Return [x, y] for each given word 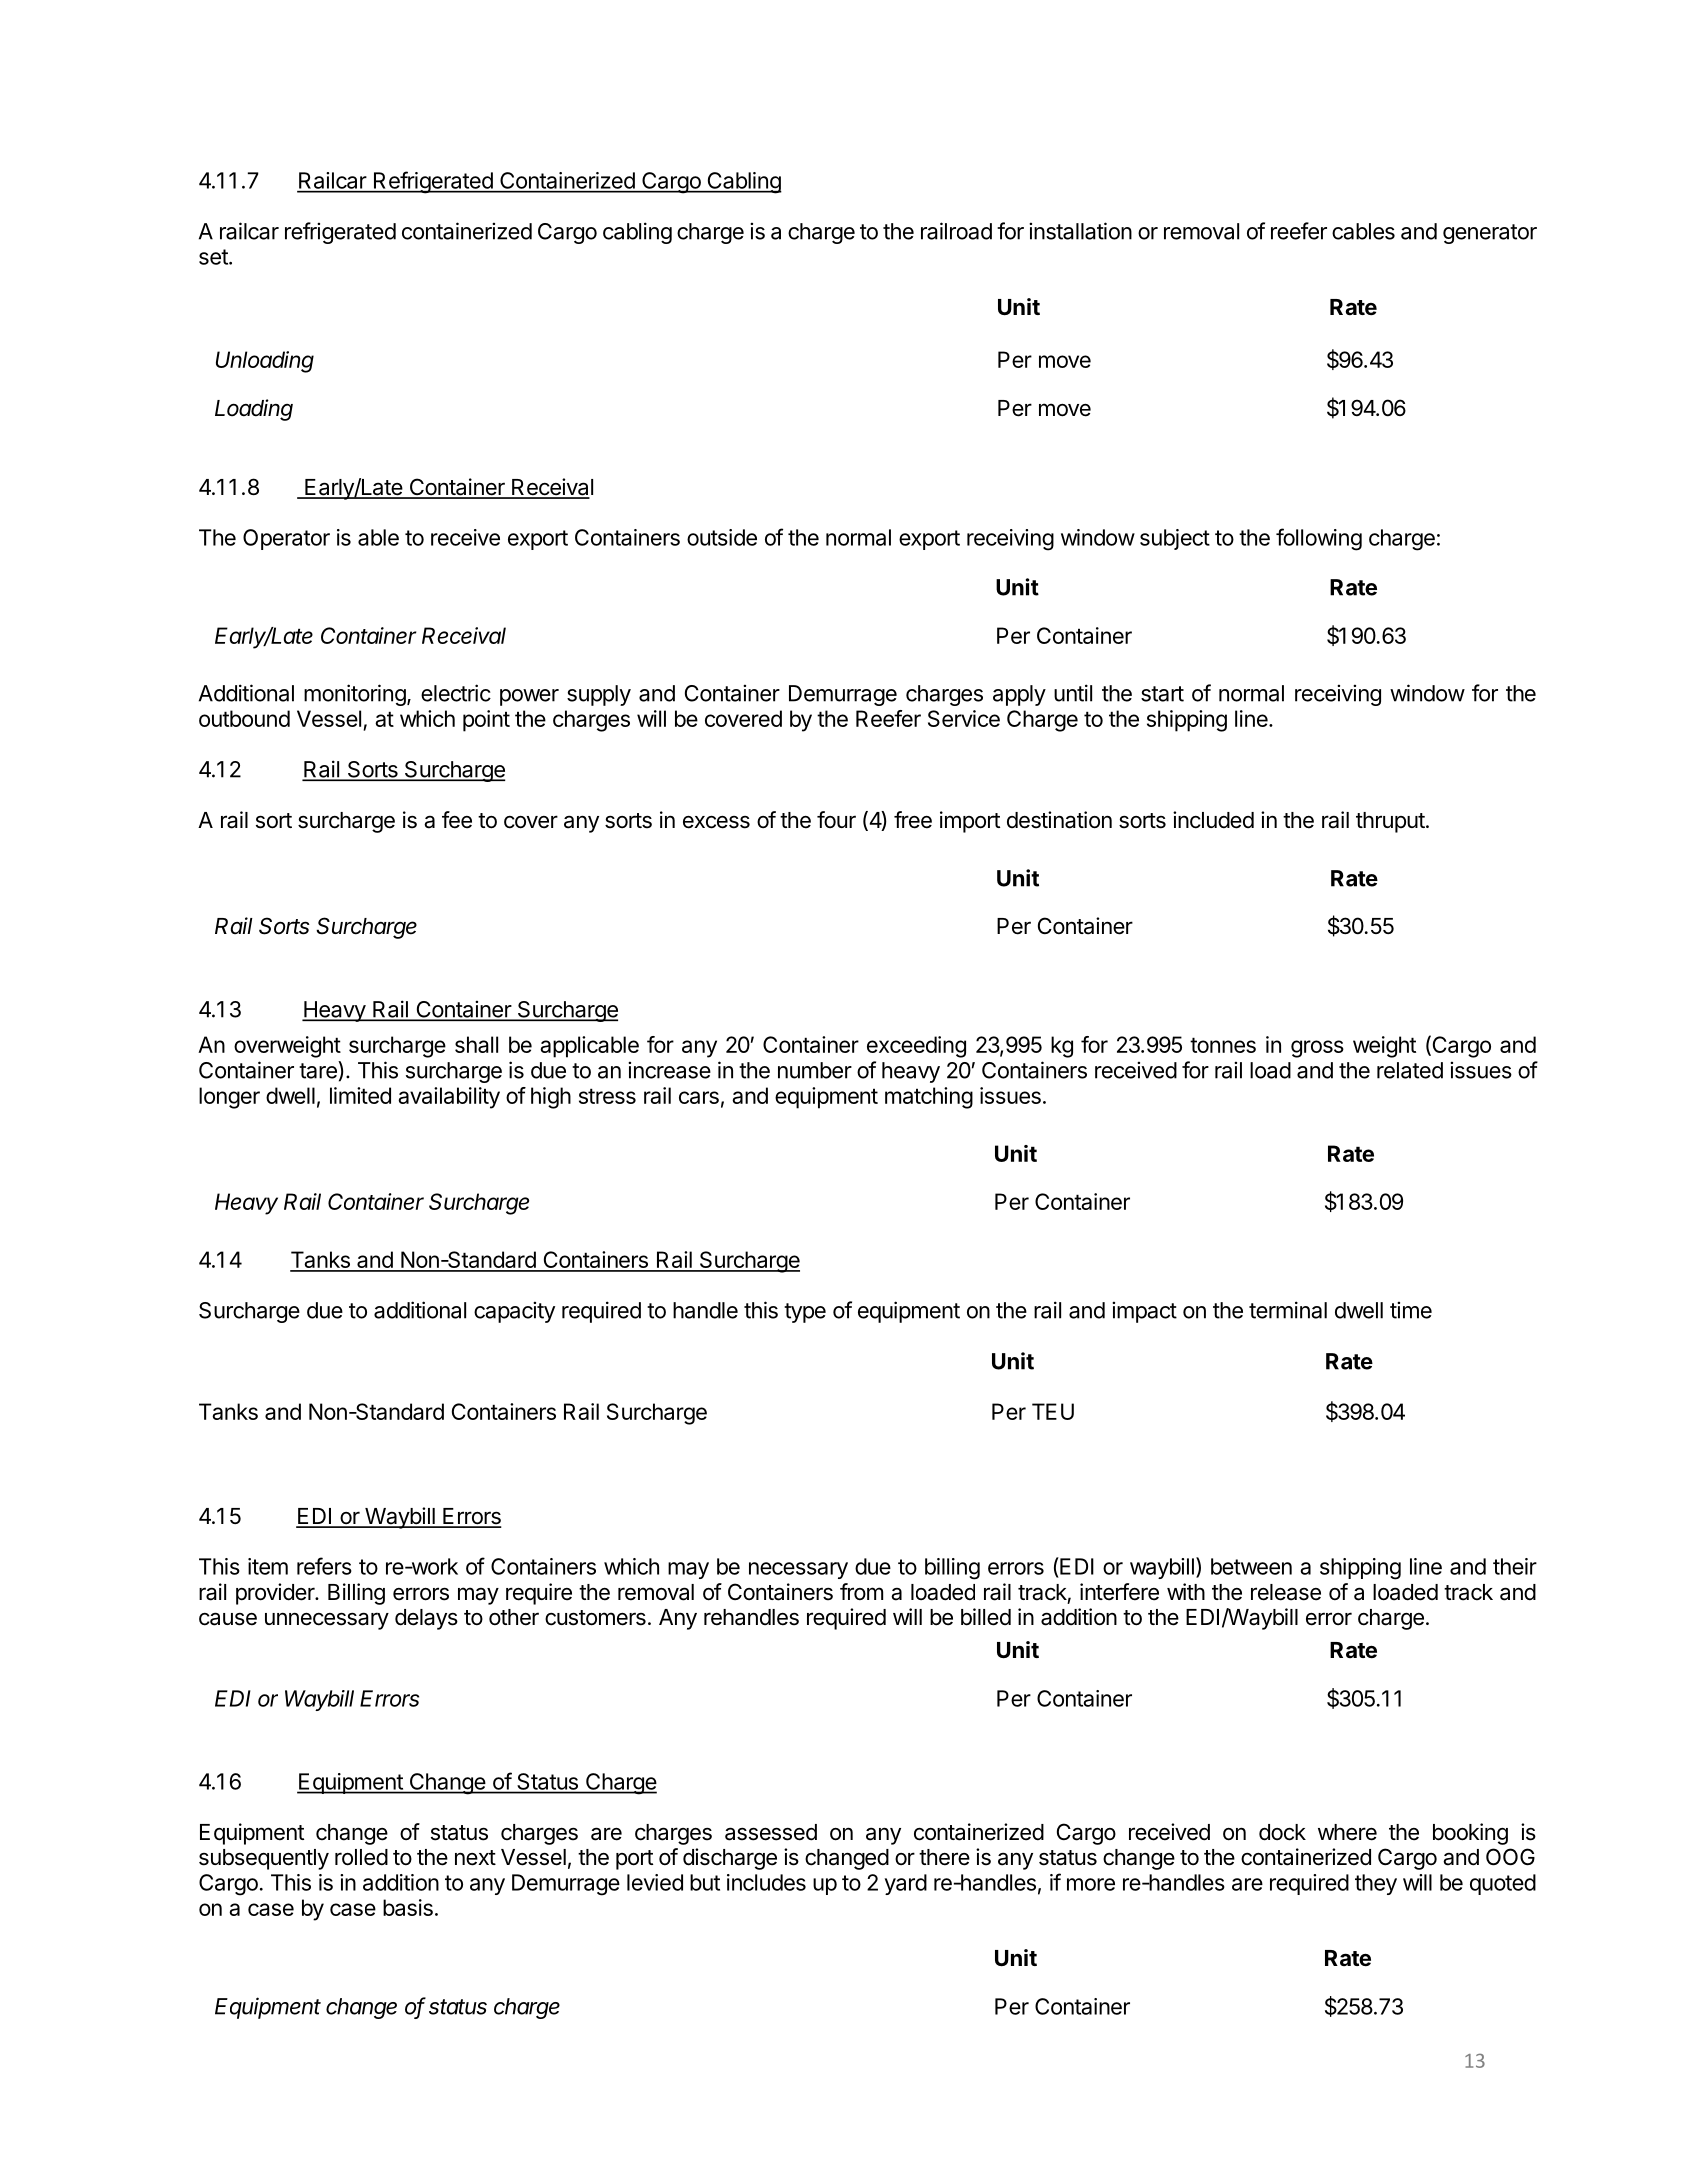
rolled [361, 1857]
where [1347, 1832]
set [214, 257]
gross [1317, 1049]
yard [906, 1884]
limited [360, 1095]
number [815, 1070]
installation [1080, 231]
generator [1490, 234]
